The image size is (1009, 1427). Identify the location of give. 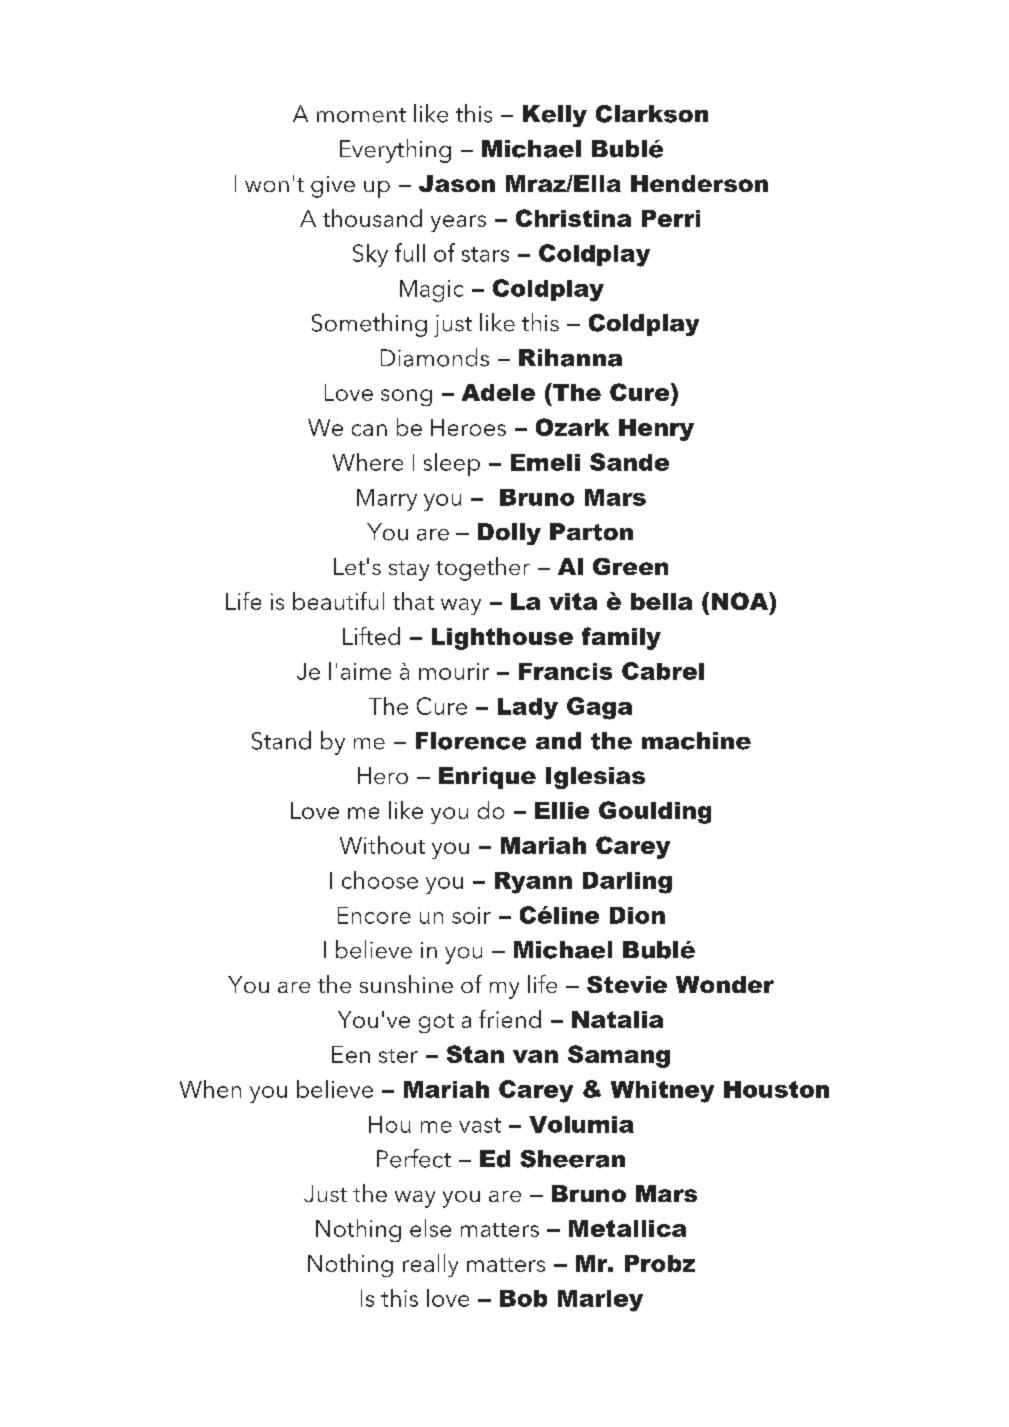
(333, 187).
